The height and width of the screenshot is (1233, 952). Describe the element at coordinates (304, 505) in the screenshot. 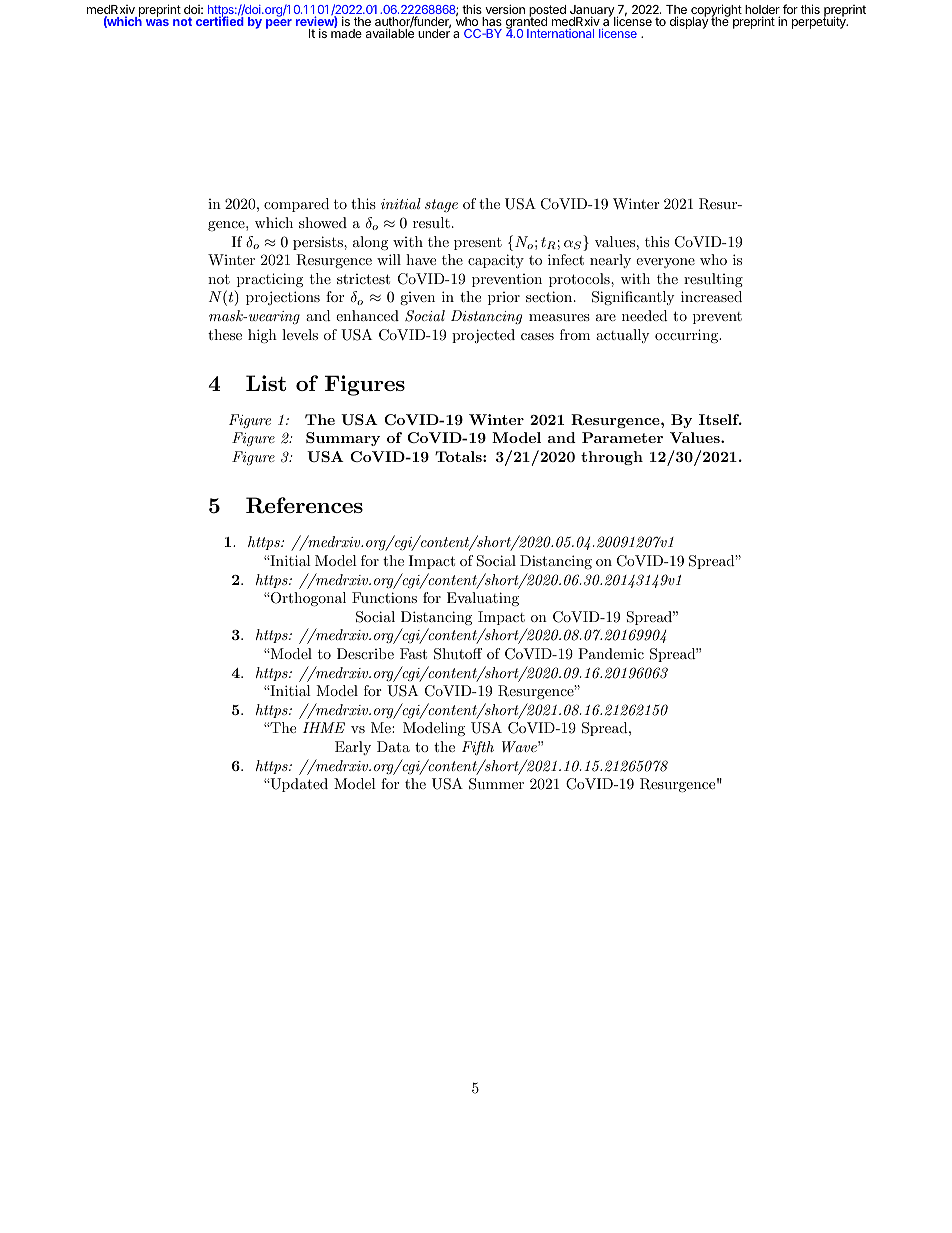

I see `References` at that location.
